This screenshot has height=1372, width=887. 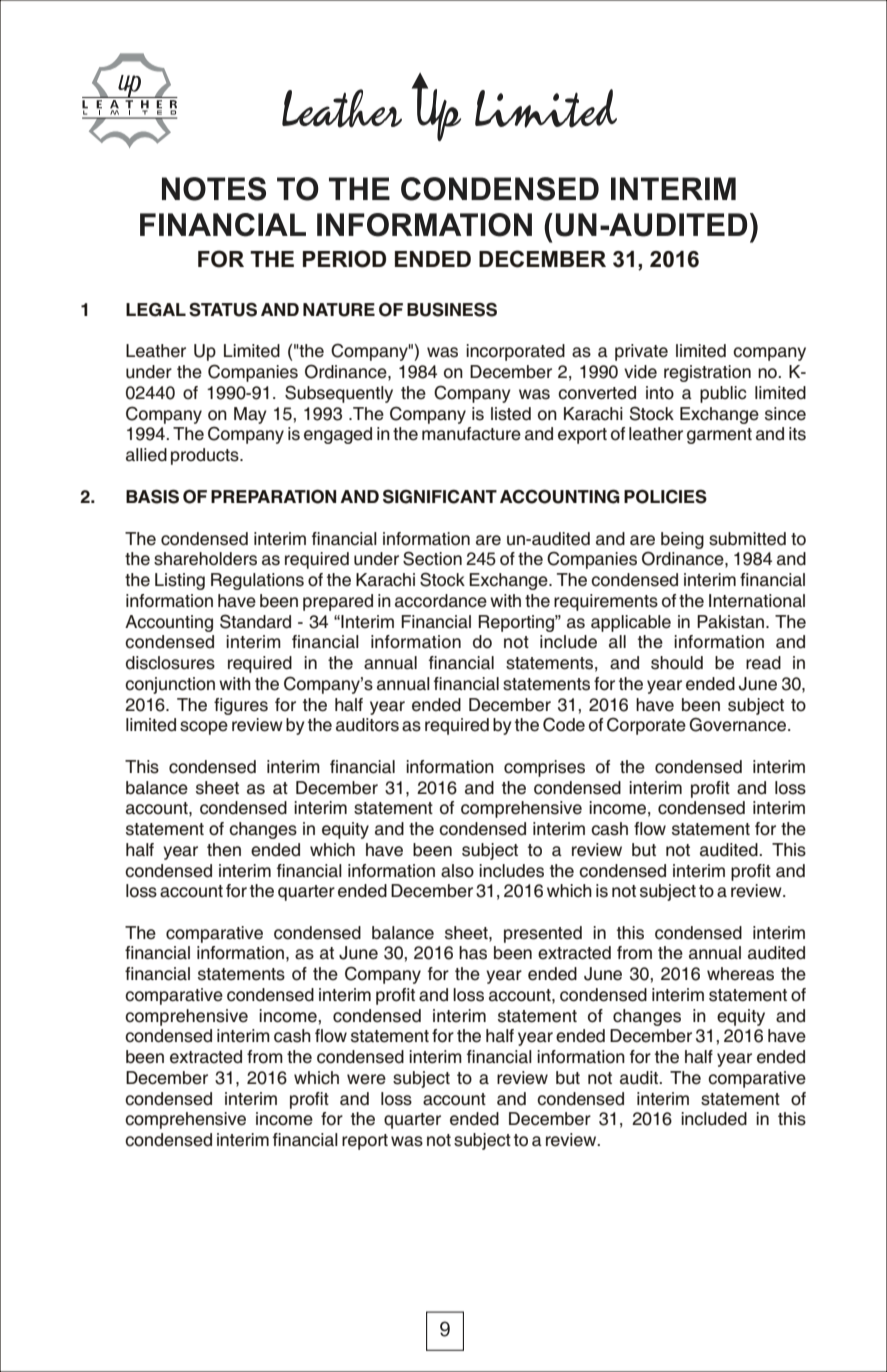 I want to click on disclosures, so click(x=170, y=663).
